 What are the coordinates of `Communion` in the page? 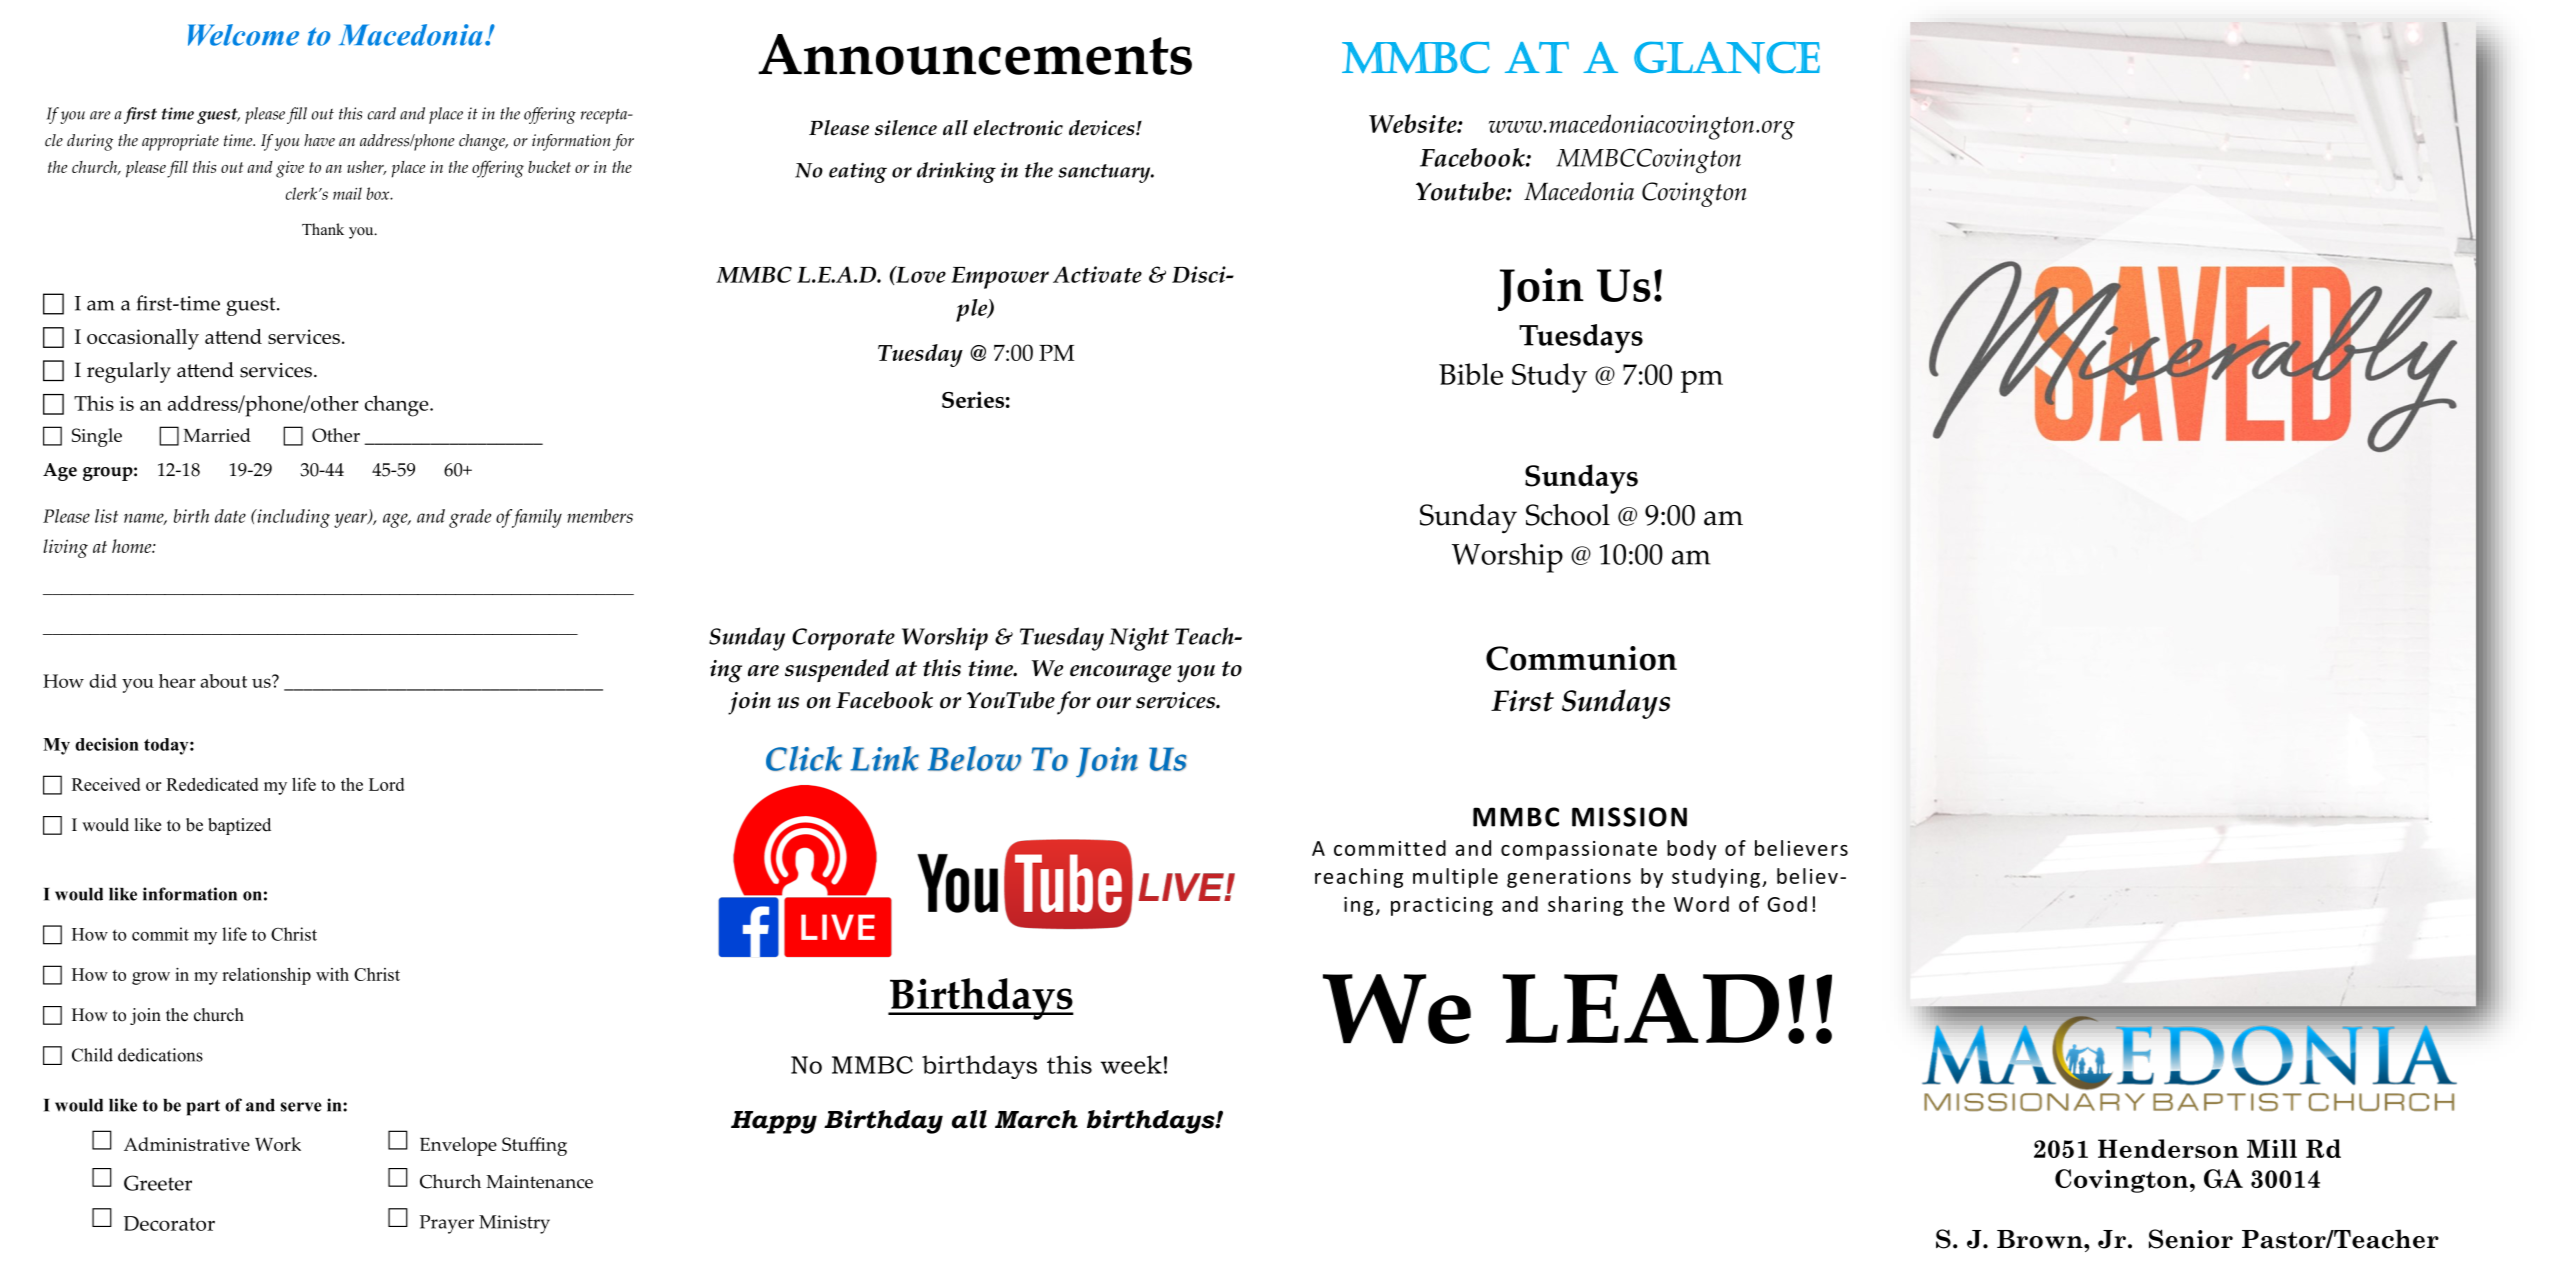 It's located at (1581, 658).
